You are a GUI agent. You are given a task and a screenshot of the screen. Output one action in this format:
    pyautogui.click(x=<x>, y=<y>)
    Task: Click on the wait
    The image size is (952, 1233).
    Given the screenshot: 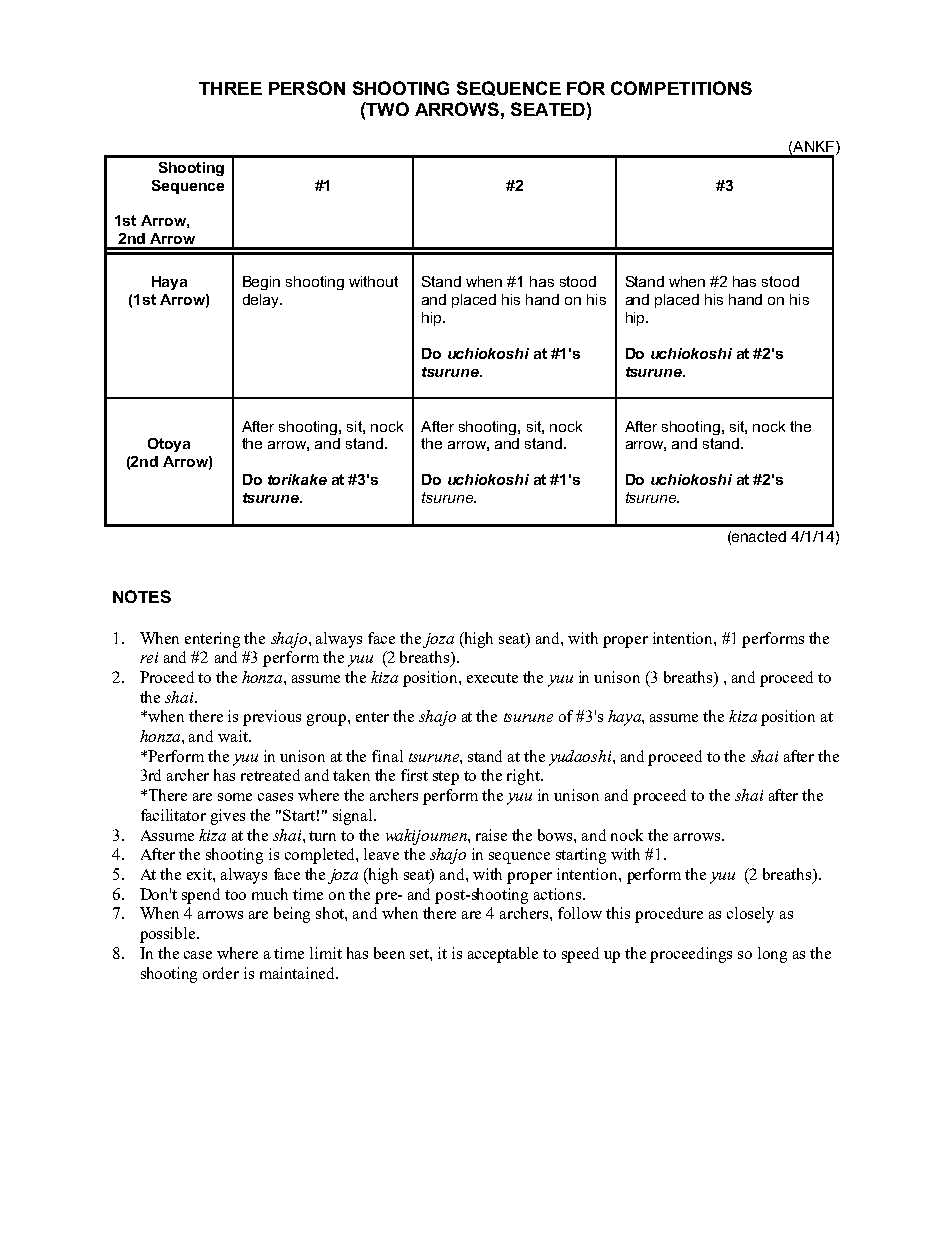 What is the action you would take?
    pyautogui.click(x=234, y=736)
